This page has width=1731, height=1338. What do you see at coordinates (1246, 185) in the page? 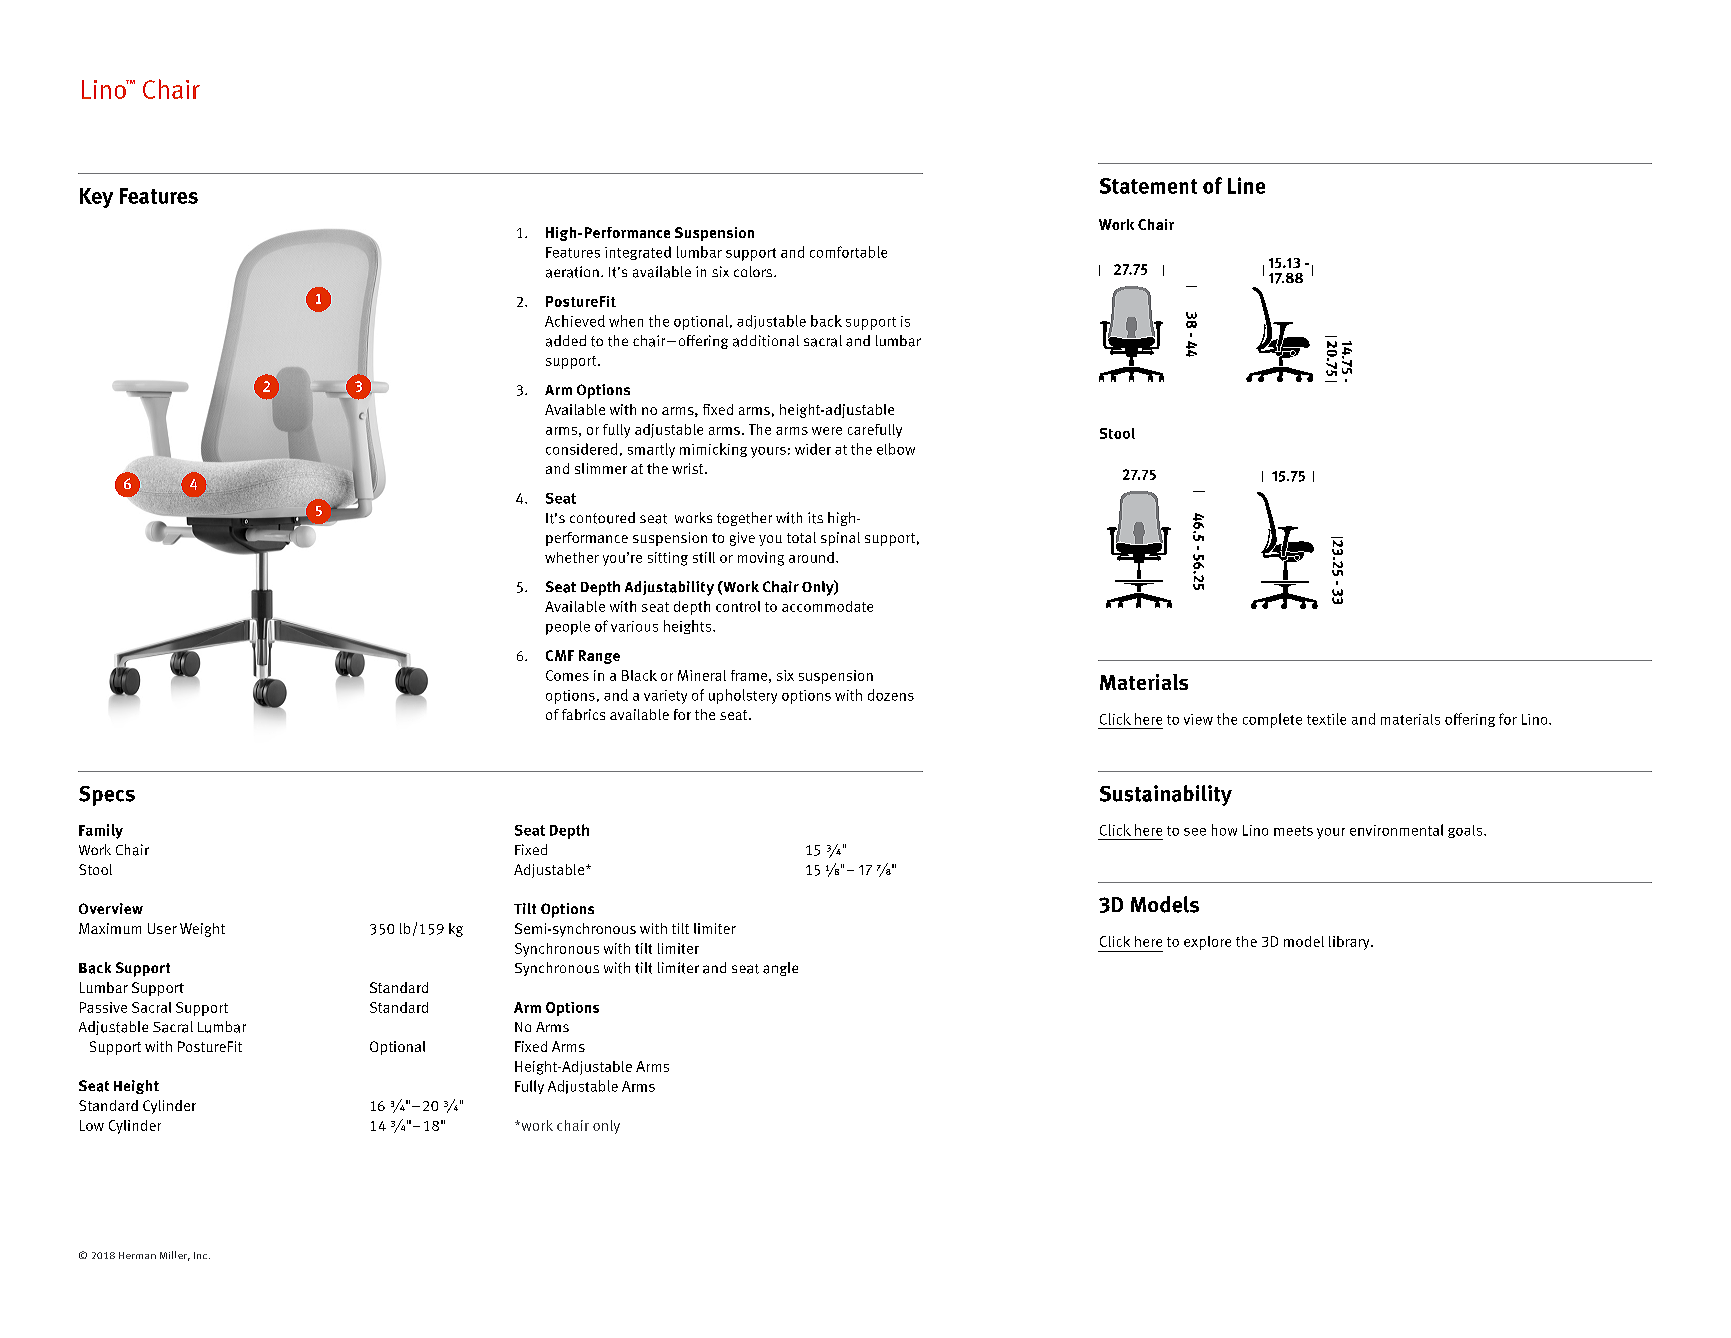
I see `Line` at bounding box center [1246, 185].
